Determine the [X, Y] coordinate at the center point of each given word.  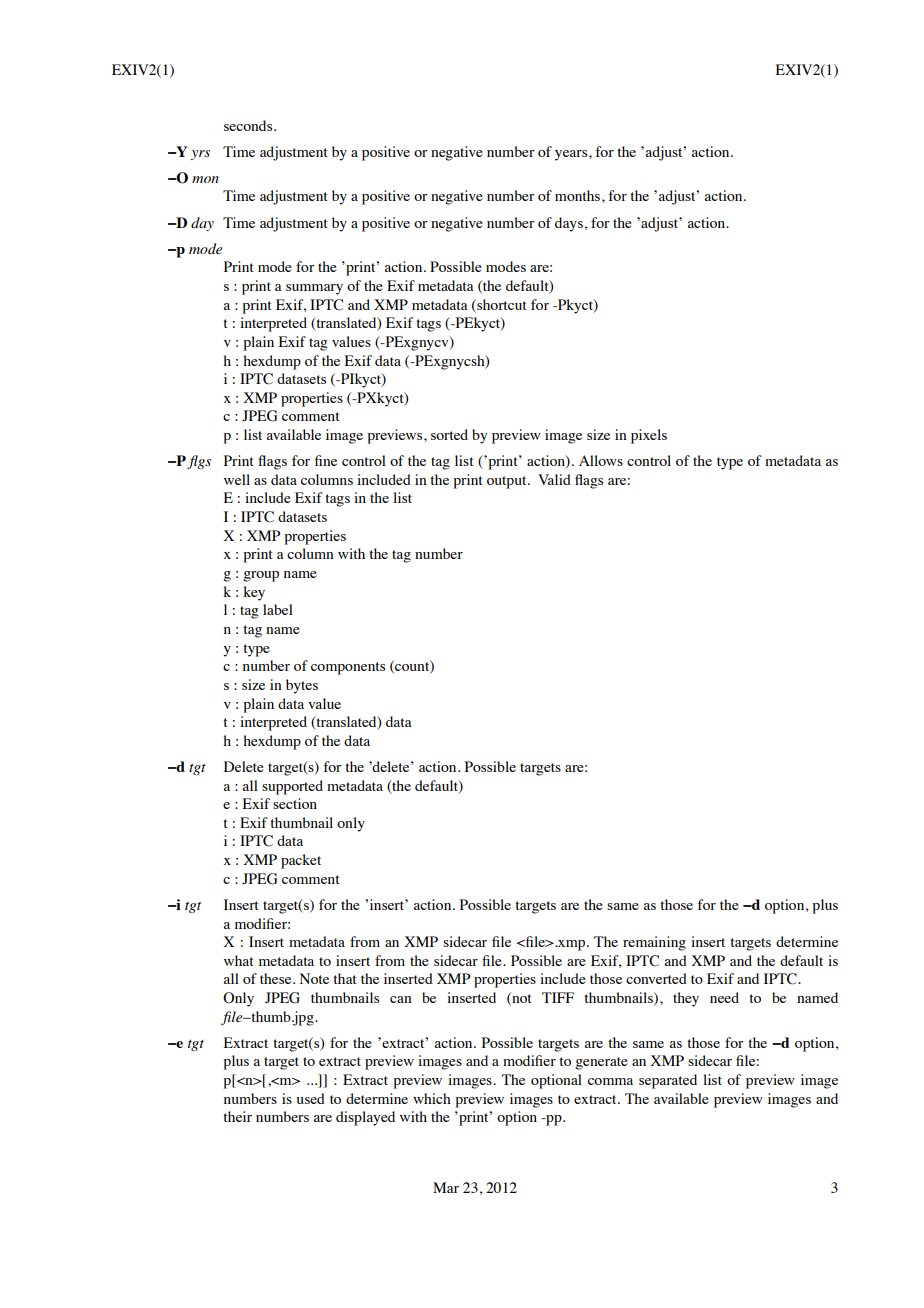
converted [656, 978]
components [348, 668]
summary [314, 289]
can [401, 999]
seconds [249, 125]
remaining [654, 943]
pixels [649, 436]
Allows [601, 460]
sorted [449, 434]
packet [301, 861]
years [572, 155]
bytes [302, 686]
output [508, 482]
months [579, 195]
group [261, 576]
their [237, 1116]
